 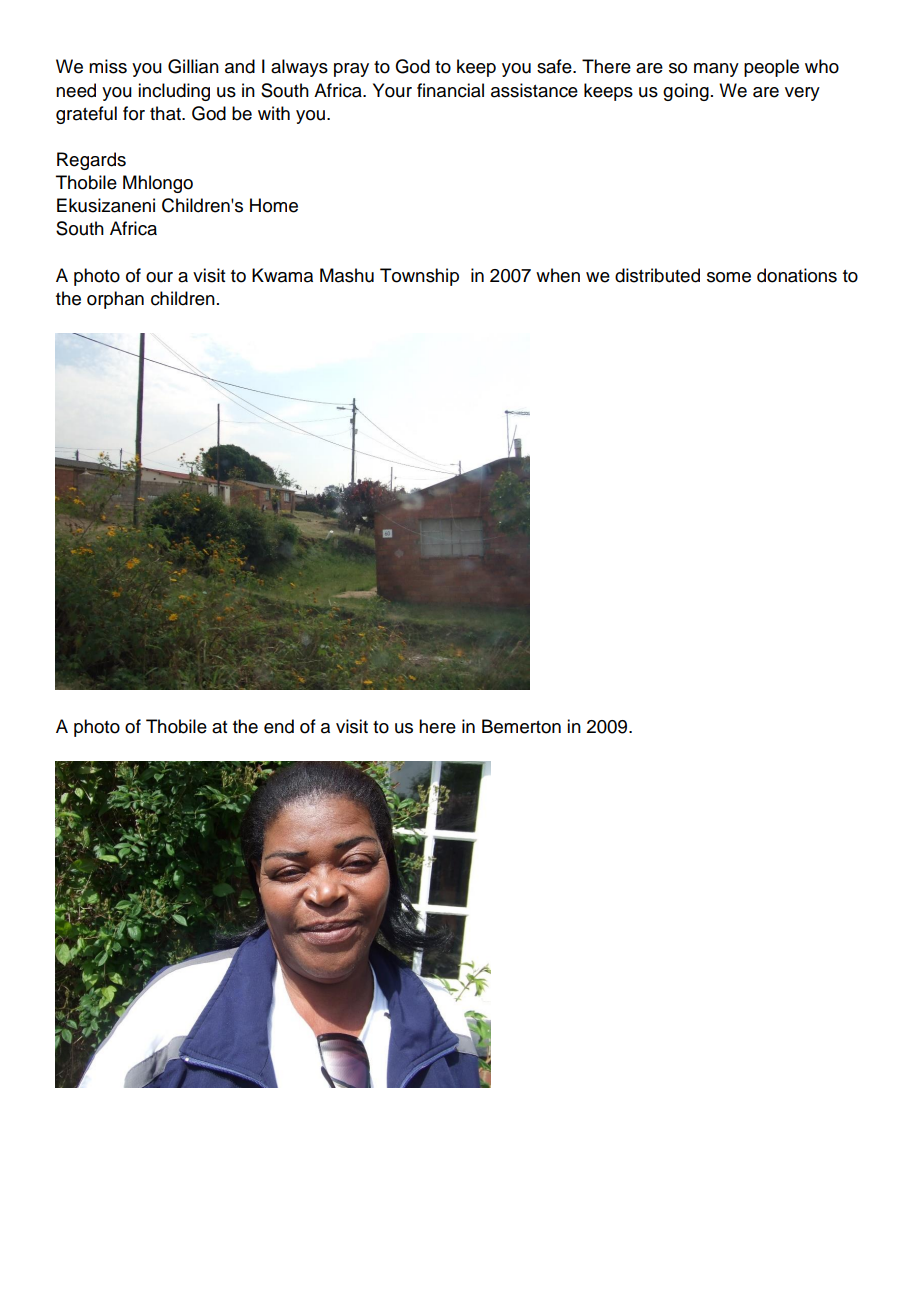 I want to click on financial, so click(x=450, y=90).
